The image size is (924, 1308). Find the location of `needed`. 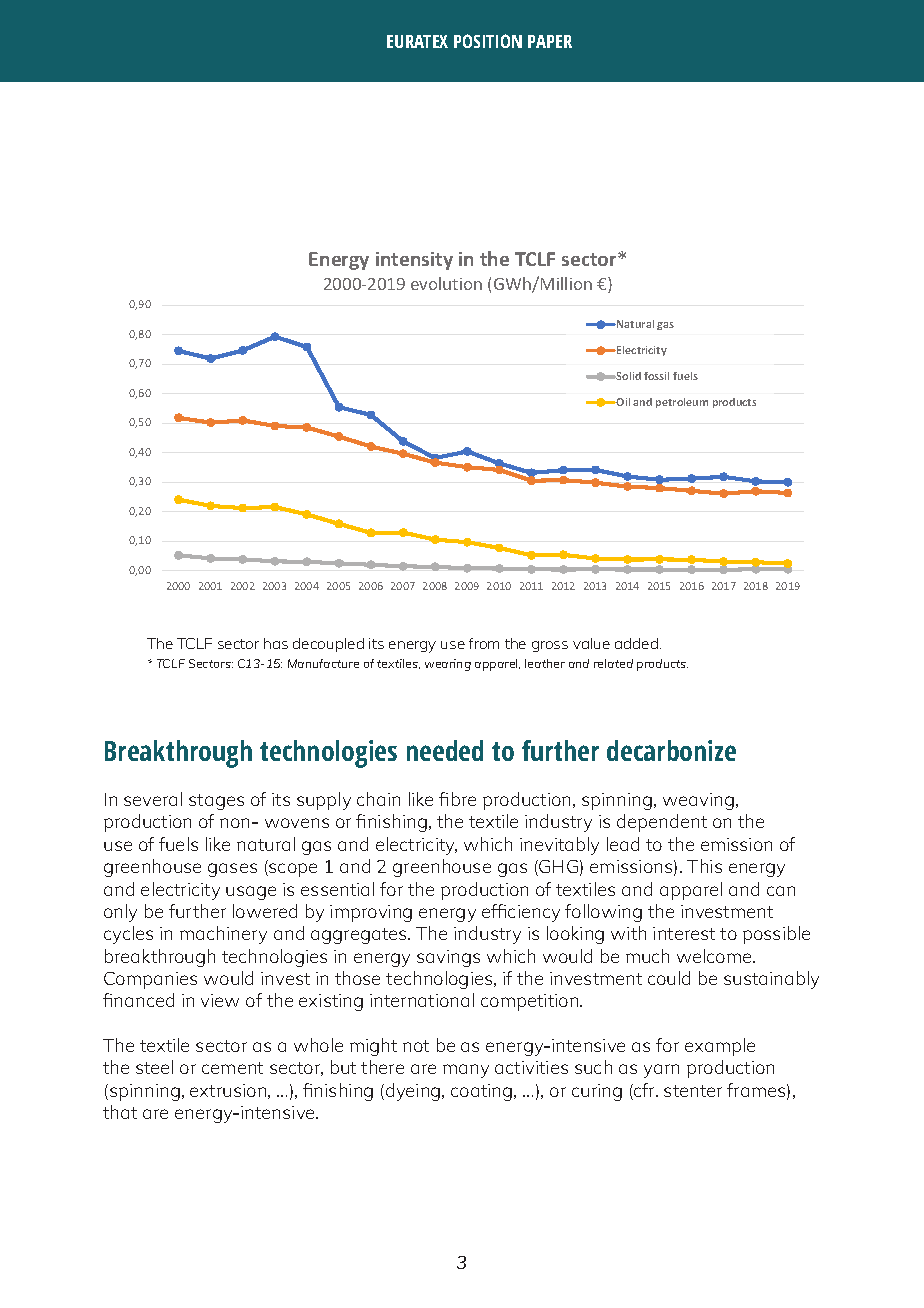

needed is located at coordinates (445, 750).
